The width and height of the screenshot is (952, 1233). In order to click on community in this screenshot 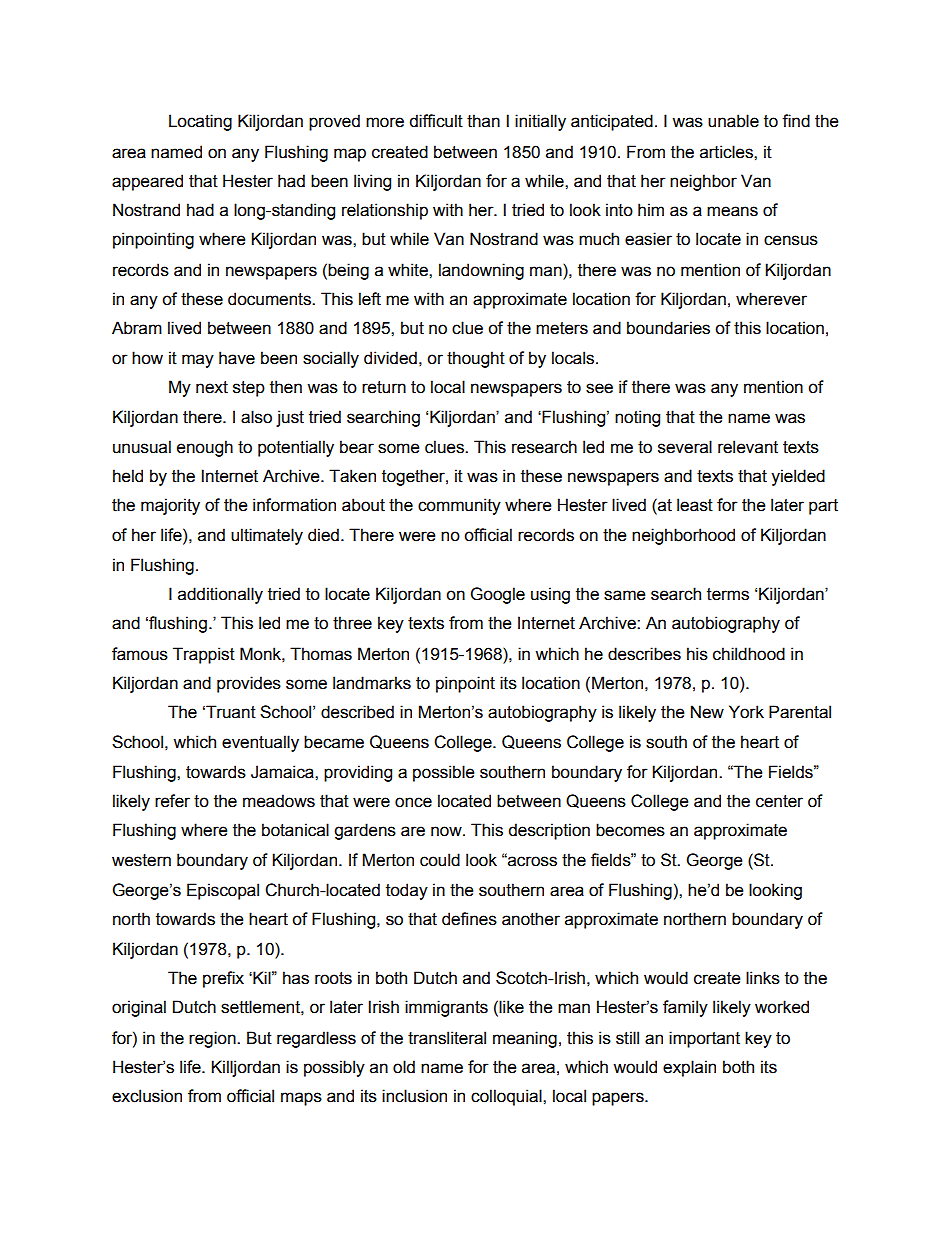, I will do `click(459, 506)`.
